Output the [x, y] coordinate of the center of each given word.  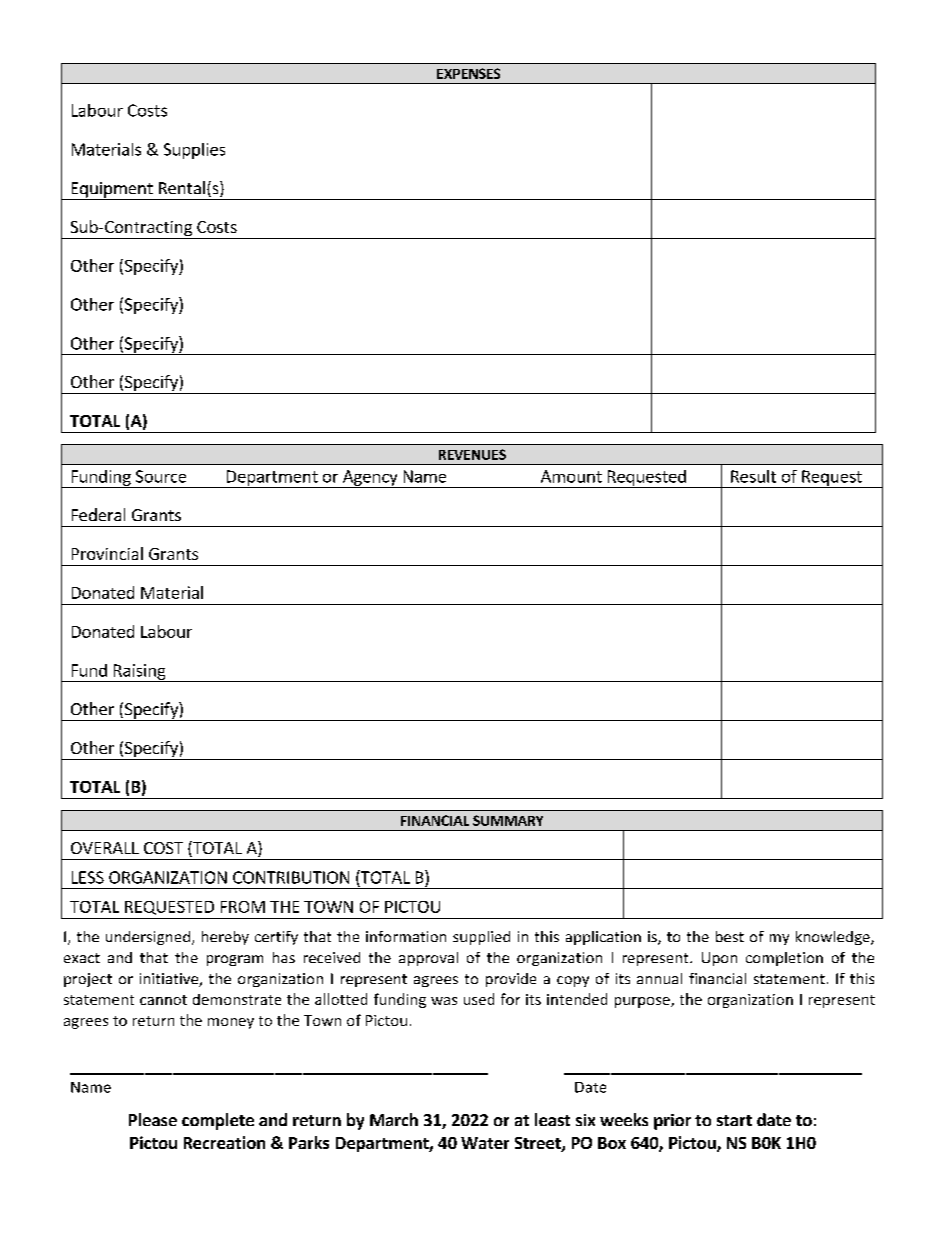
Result [753, 476]
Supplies [194, 151]
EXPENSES [468, 73]
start [734, 1120]
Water [485, 1143]
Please [153, 1119]
